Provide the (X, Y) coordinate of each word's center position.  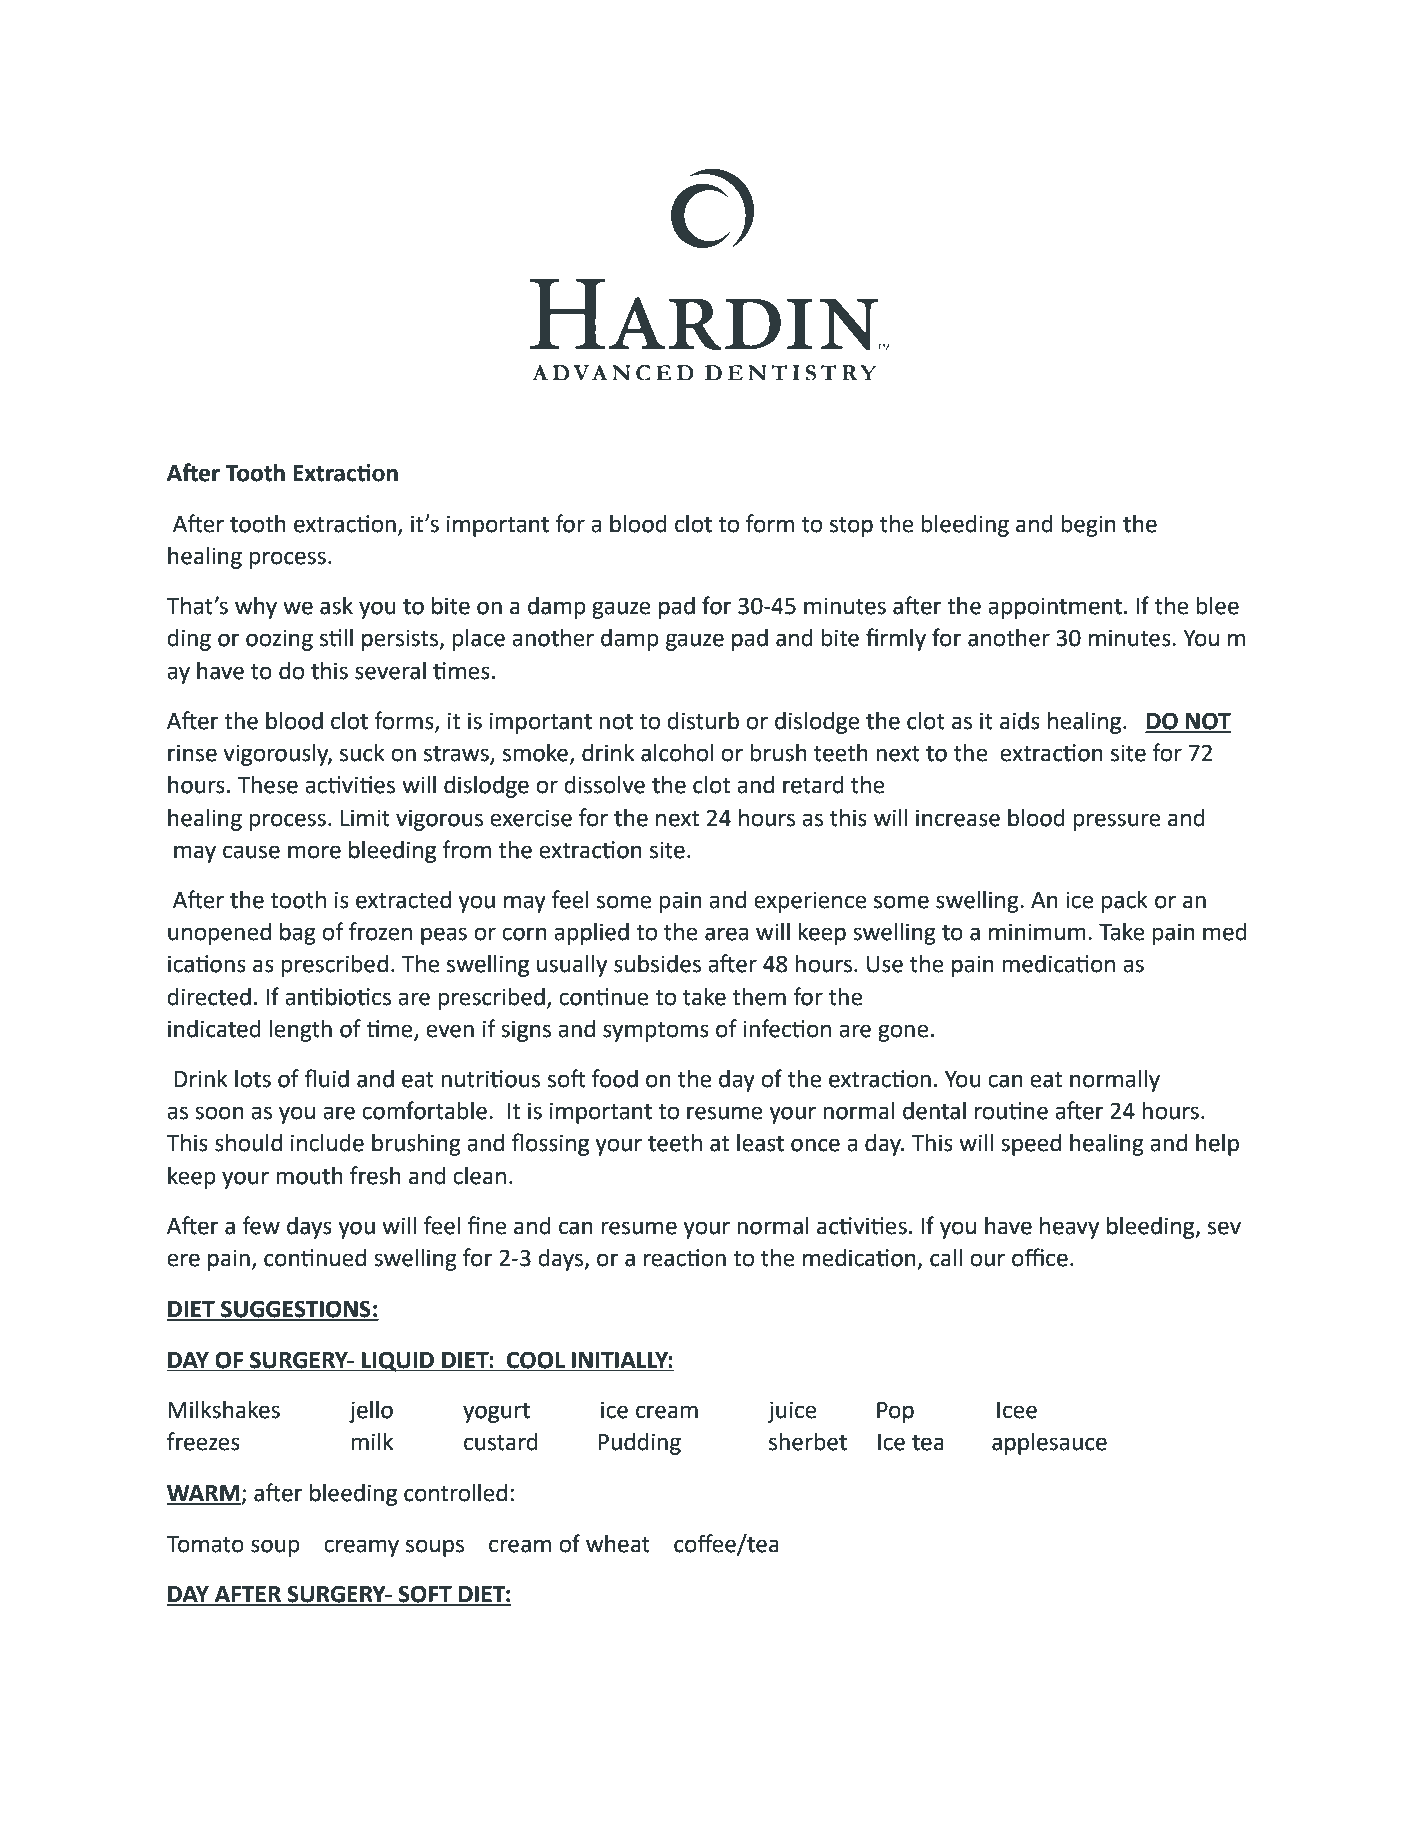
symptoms (656, 1032)
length (300, 1031)
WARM (204, 1494)
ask (336, 606)
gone (903, 1033)
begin (1088, 526)
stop (851, 527)
